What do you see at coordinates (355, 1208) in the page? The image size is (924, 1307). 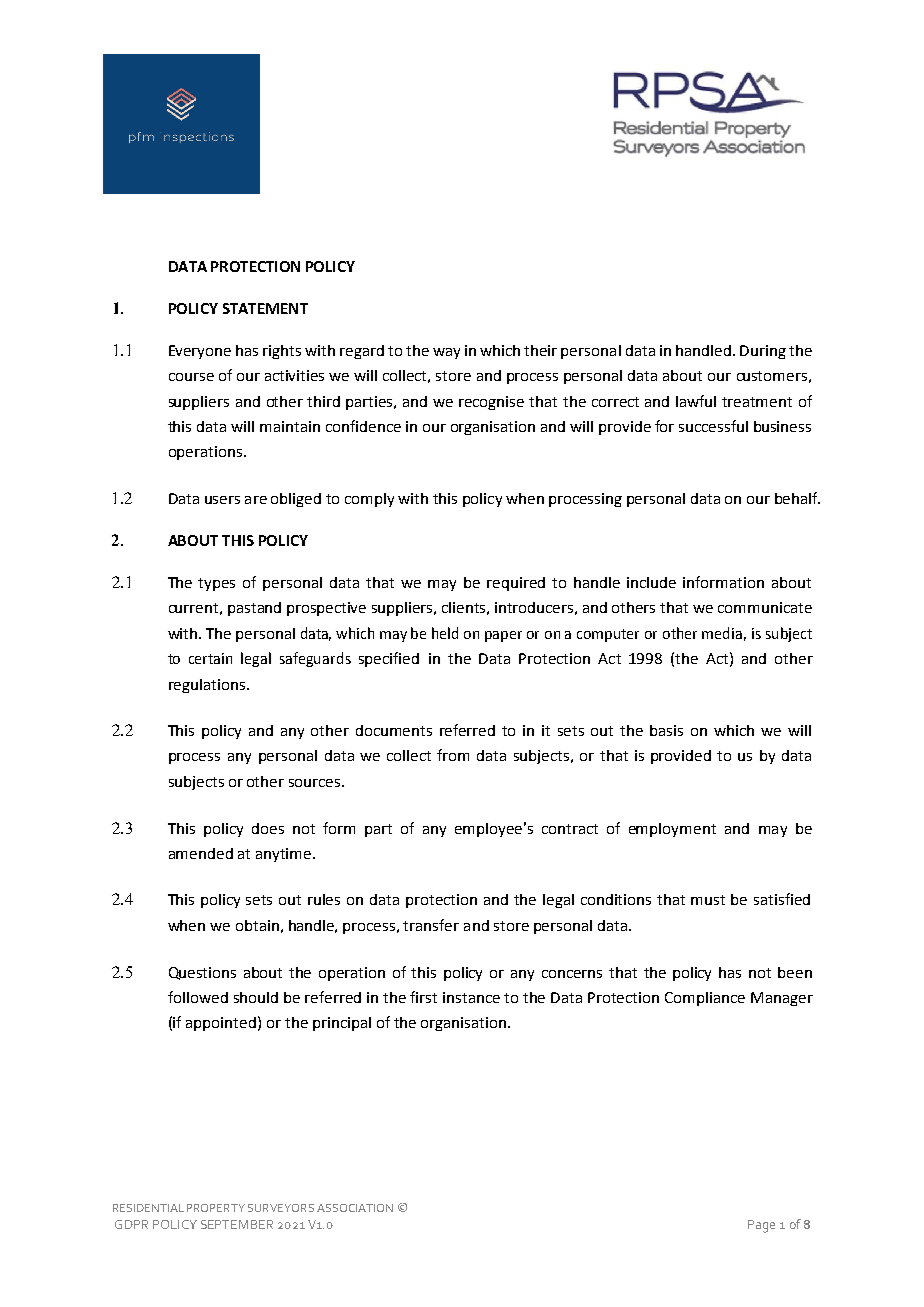 I see `ASSOCIATION` at bounding box center [355, 1208].
